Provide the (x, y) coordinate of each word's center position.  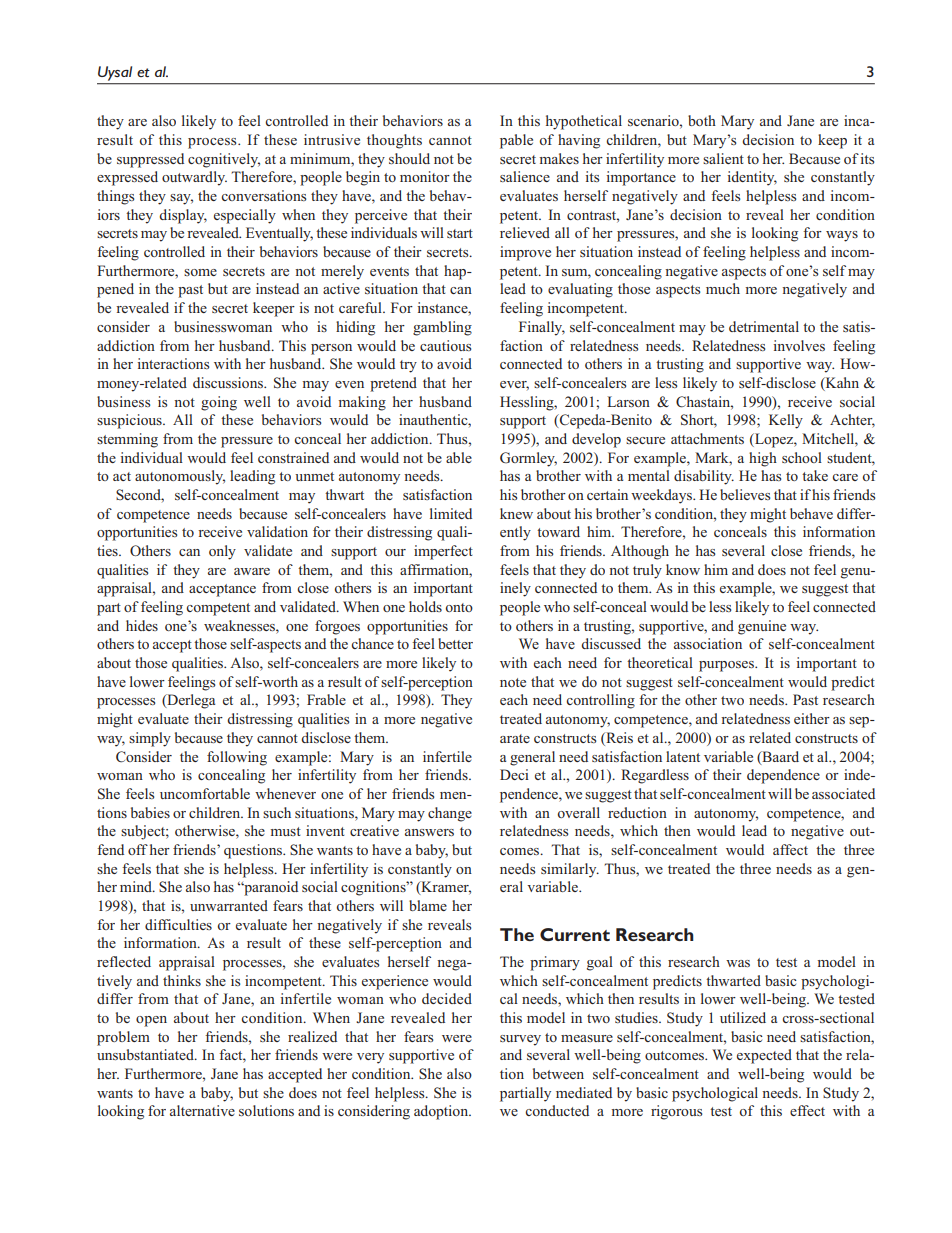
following (237, 758)
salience (525, 176)
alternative (202, 1110)
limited (451, 513)
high (763, 459)
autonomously (180, 477)
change (450, 814)
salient (723, 158)
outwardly (194, 178)
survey (520, 1040)
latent (683, 756)
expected (764, 1056)
